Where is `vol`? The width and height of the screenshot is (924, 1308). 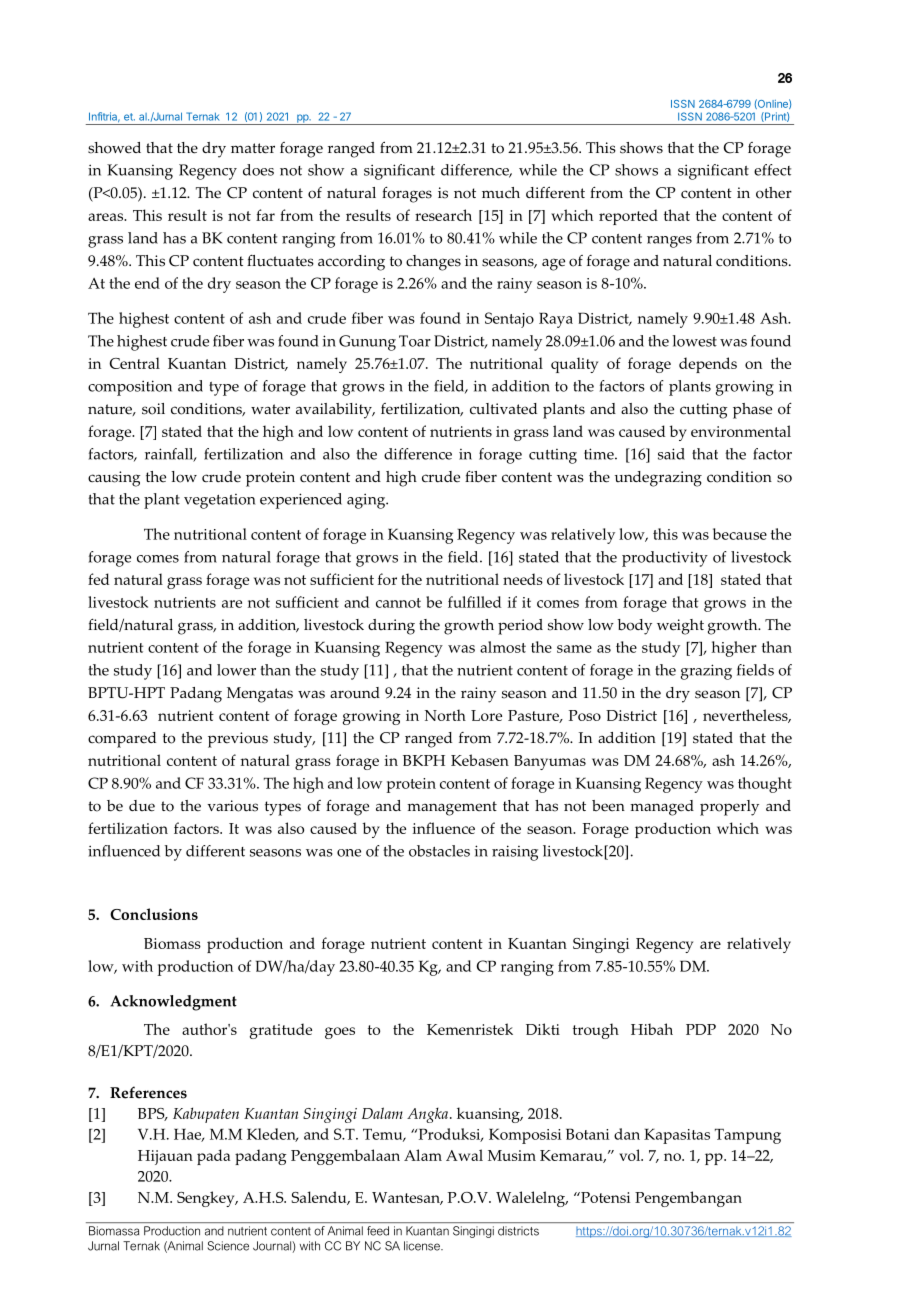 vol is located at coordinates (631, 1155).
